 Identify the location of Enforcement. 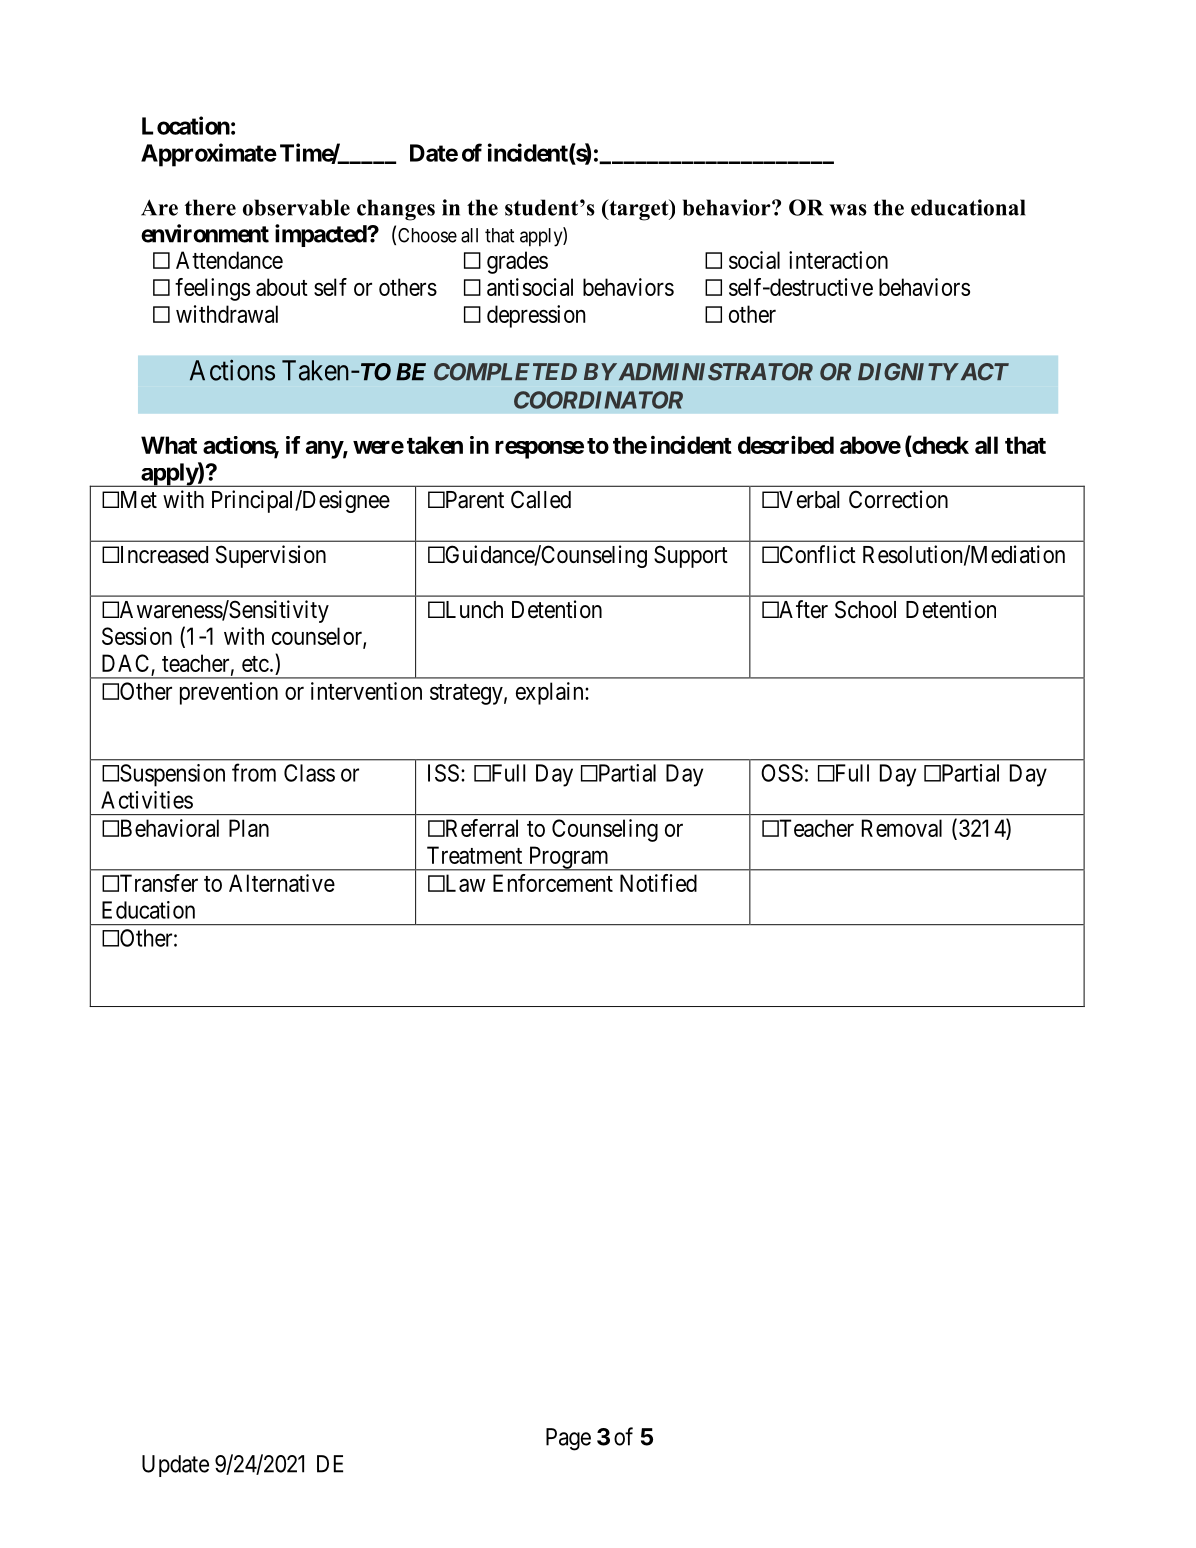
(553, 883).
